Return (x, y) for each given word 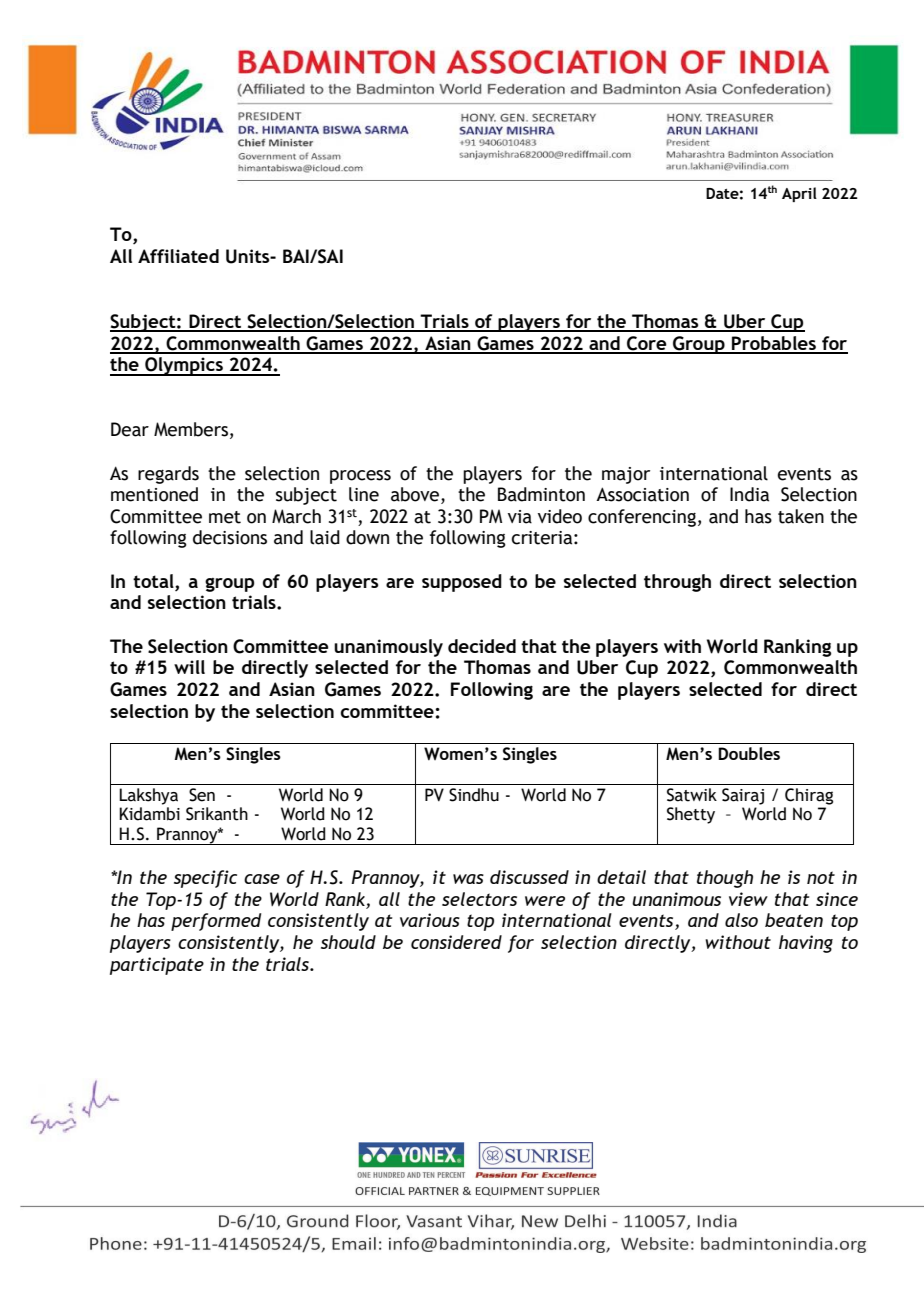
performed (216, 922)
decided (482, 646)
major (626, 475)
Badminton (541, 494)
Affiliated (178, 256)
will (189, 667)
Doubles (749, 753)
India (749, 494)
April (799, 194)
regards (168, 475)
